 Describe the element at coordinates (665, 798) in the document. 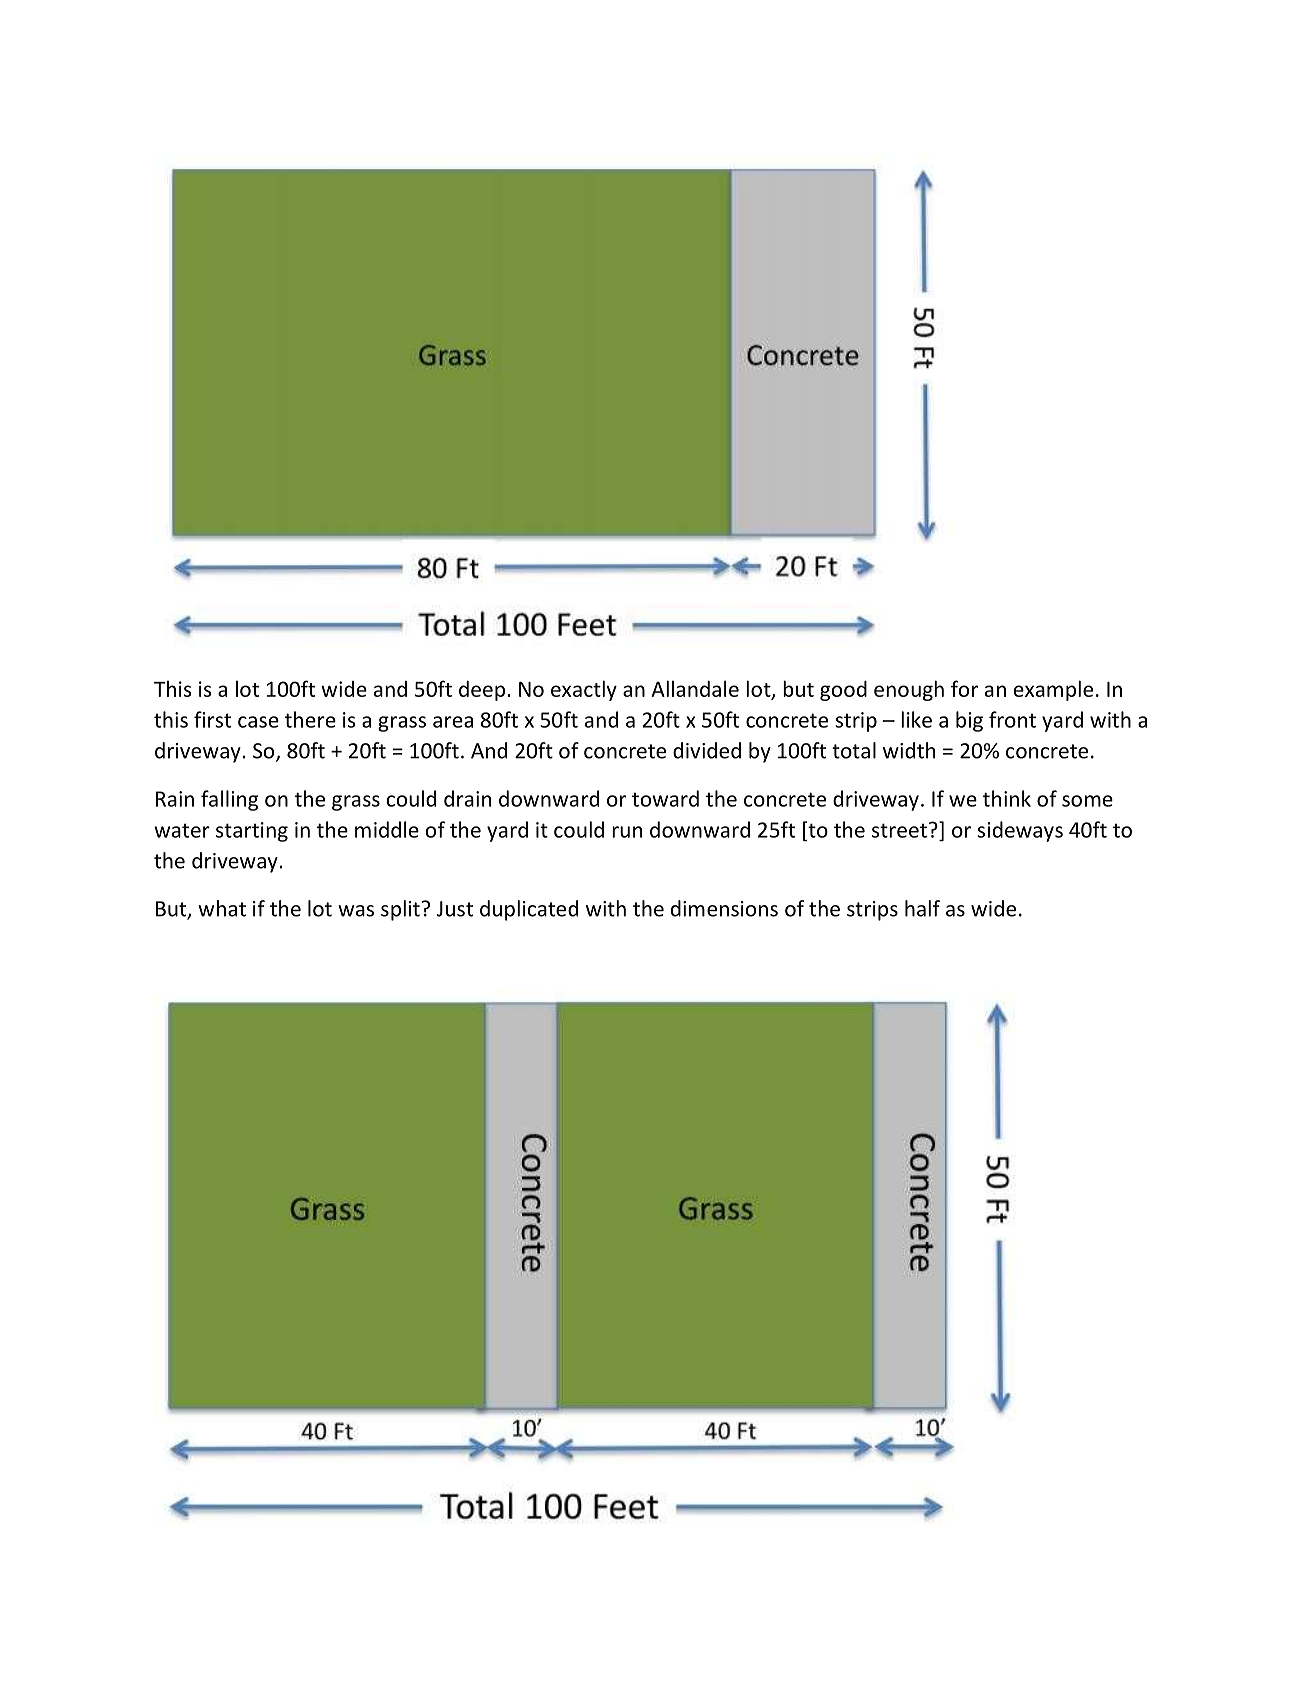

I see `toward` at that location.
